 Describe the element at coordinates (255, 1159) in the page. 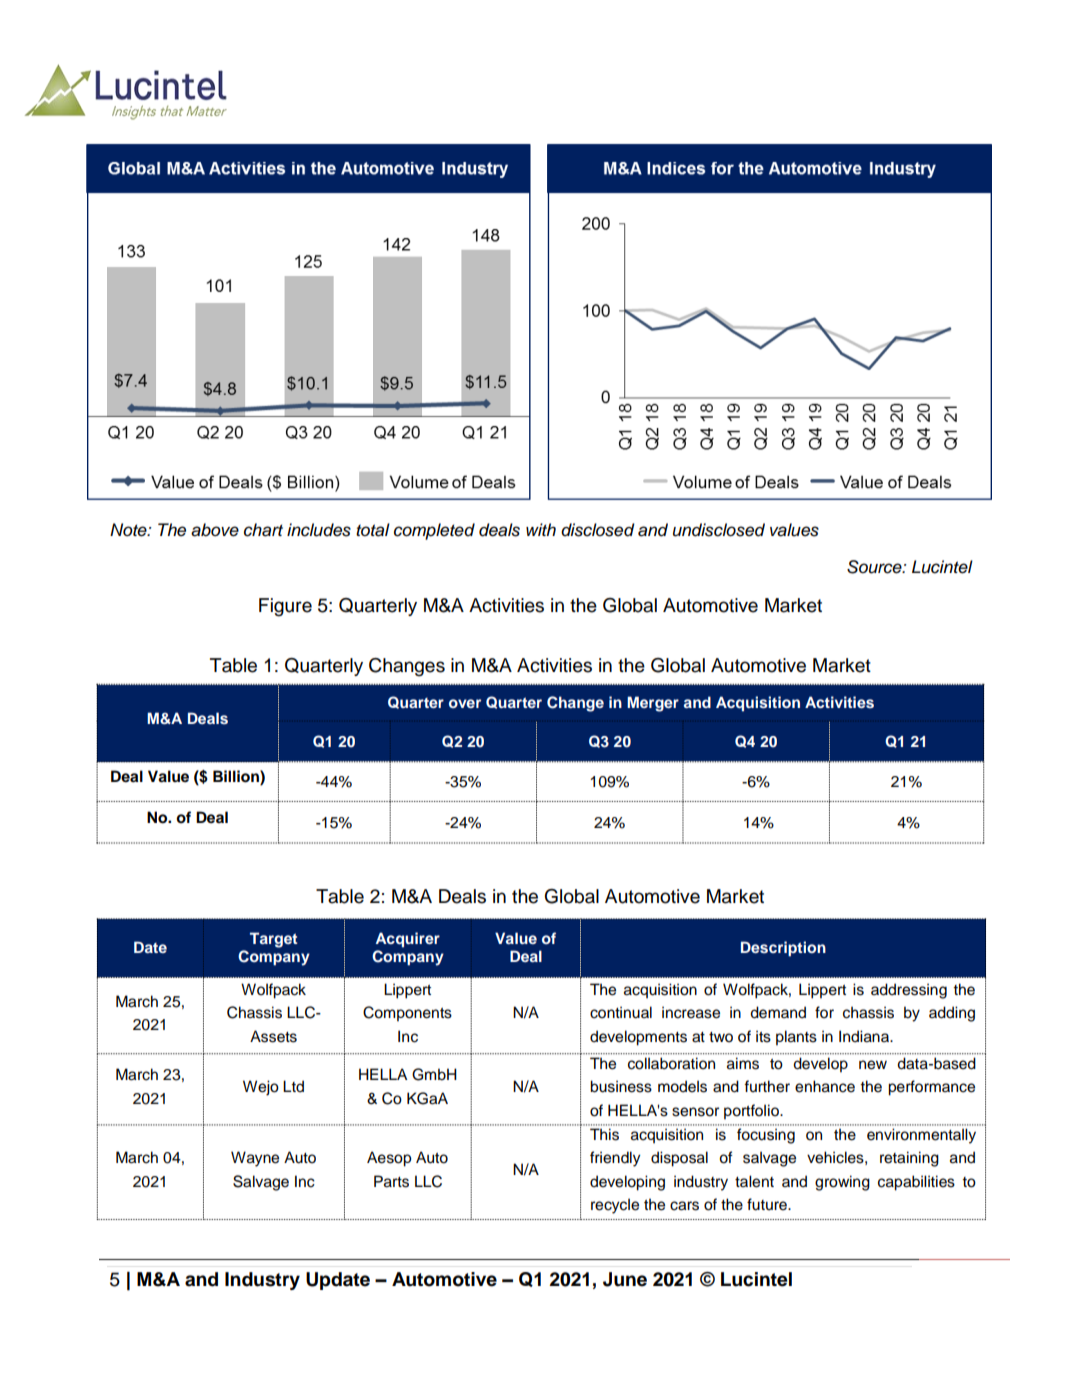

I see `Wayne` at that location.
